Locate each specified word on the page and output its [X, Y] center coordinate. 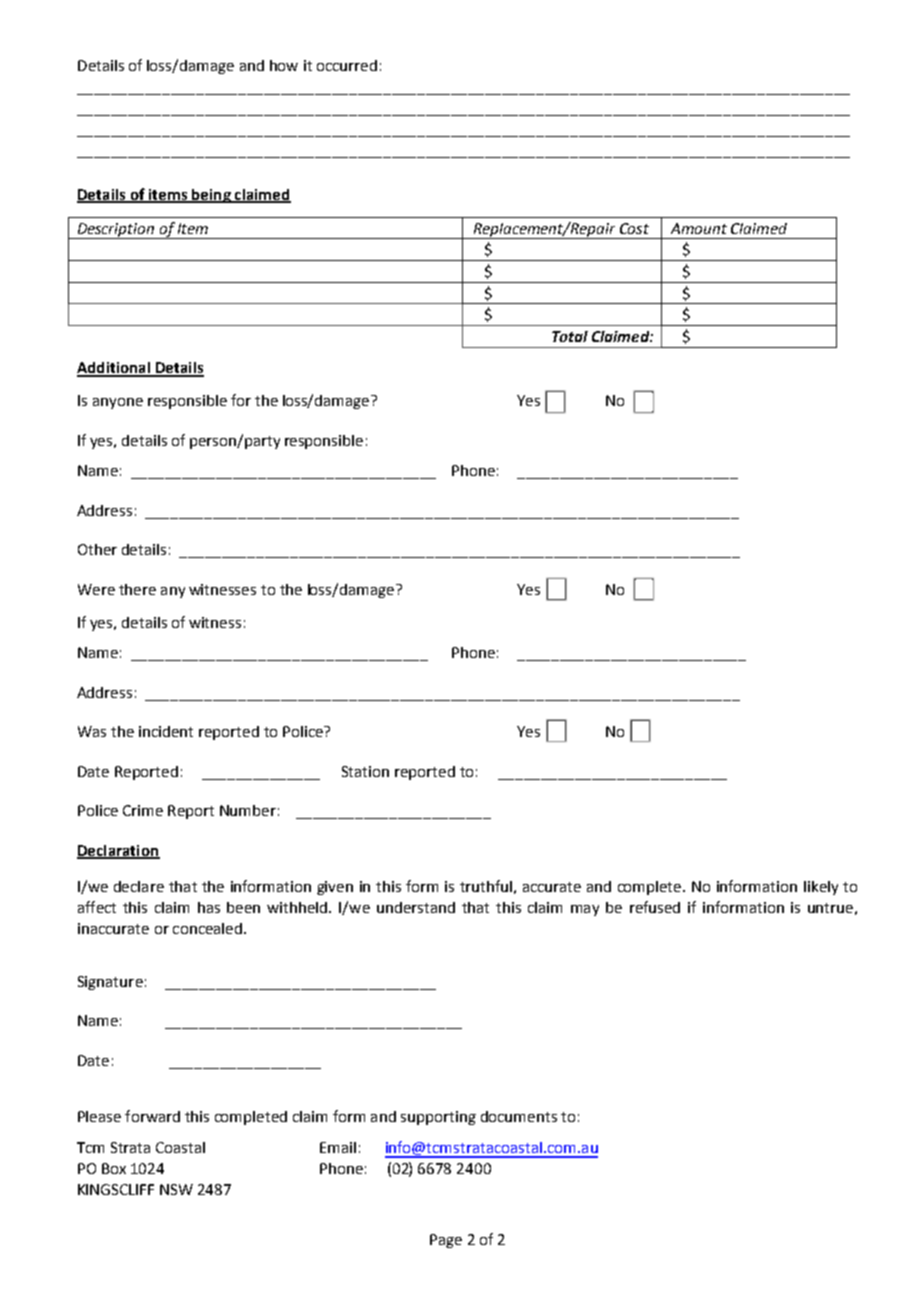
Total [570, 336]
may [585, 910]
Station [365, 771]
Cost [634, 228]
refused [655, 907]
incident [166, 731]
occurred [347, 65]
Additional [114, 369]
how [284, 65]
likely [821, 888]
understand [416, 907]
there [137, 589]
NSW [176, 1189]
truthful [486, 886]
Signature [110, 983]
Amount [699, 228]
